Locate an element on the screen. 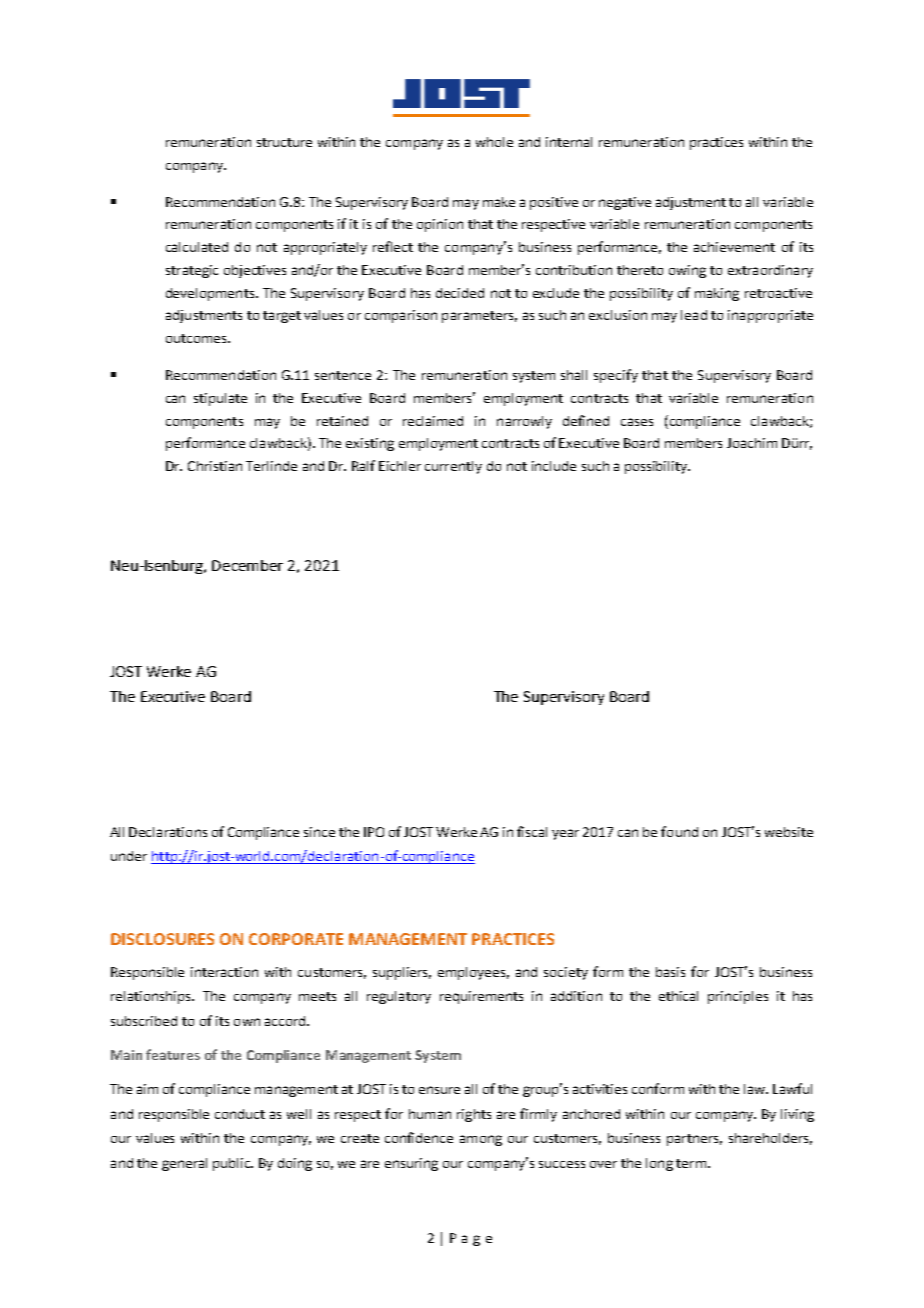 This screenshot has width=924, height=1308. conduct is located at coordinates (240, 1114).
